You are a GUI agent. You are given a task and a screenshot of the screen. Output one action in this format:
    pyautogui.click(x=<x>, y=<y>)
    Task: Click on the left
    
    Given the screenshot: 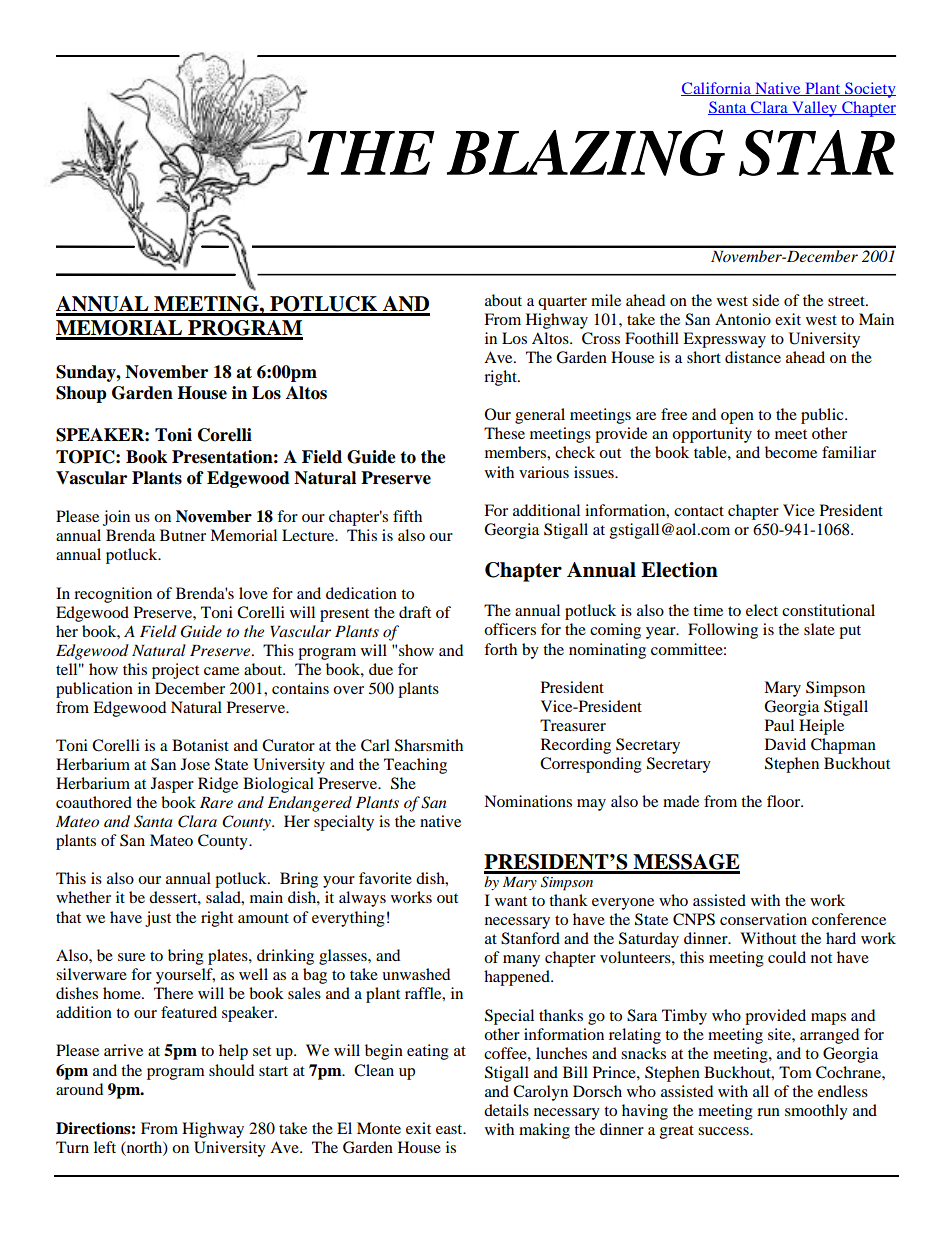 What is the action you would take?
    pyautogui.click(x=105, y=1147)
